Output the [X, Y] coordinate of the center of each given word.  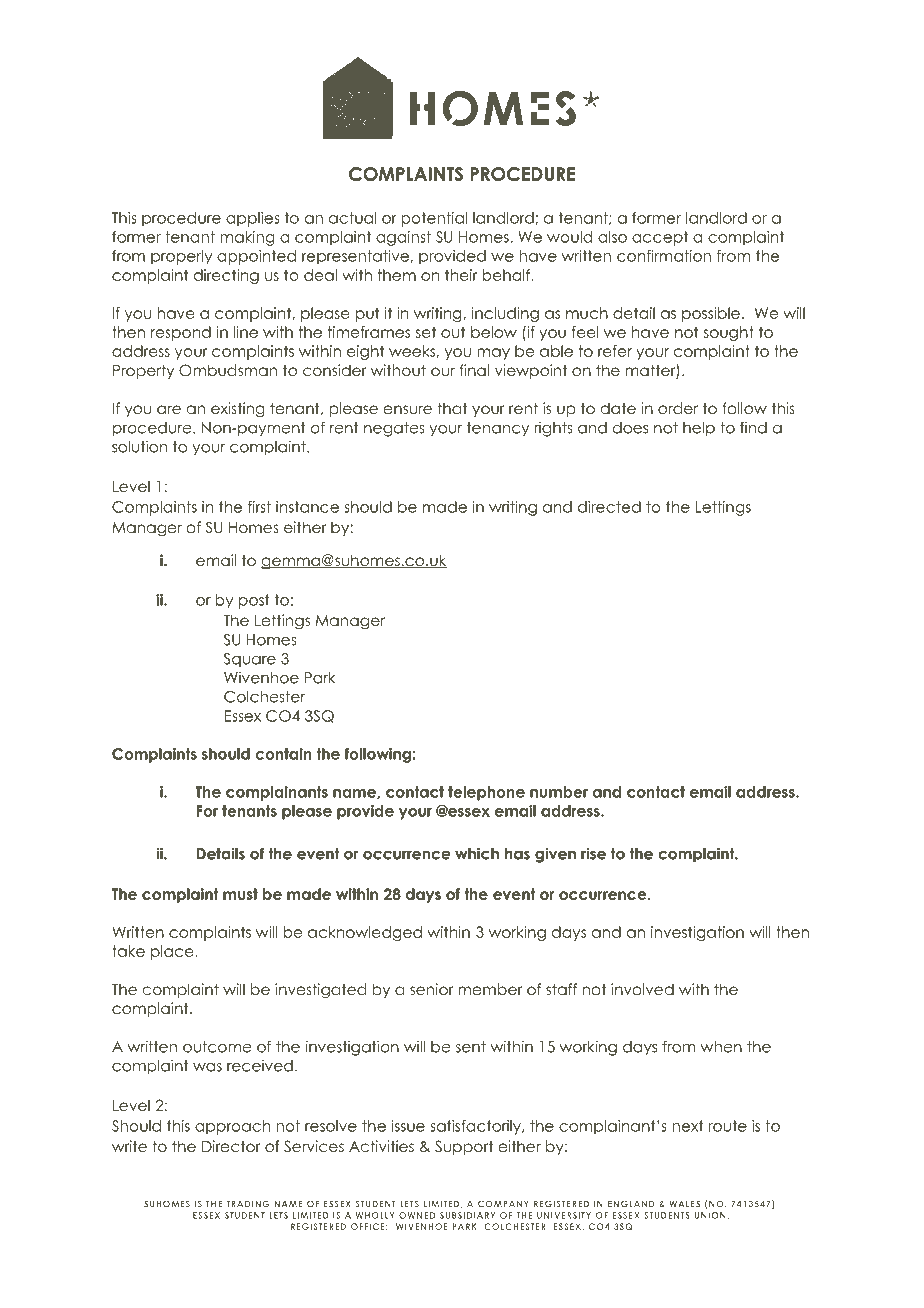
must [240, 894]
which [477, 853]
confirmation [664, 256]
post [254, 601]
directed [609, 507]
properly [181, 257]
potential [434, 219]
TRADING [247, 1203]
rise [593, 853]
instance [307, 507]
